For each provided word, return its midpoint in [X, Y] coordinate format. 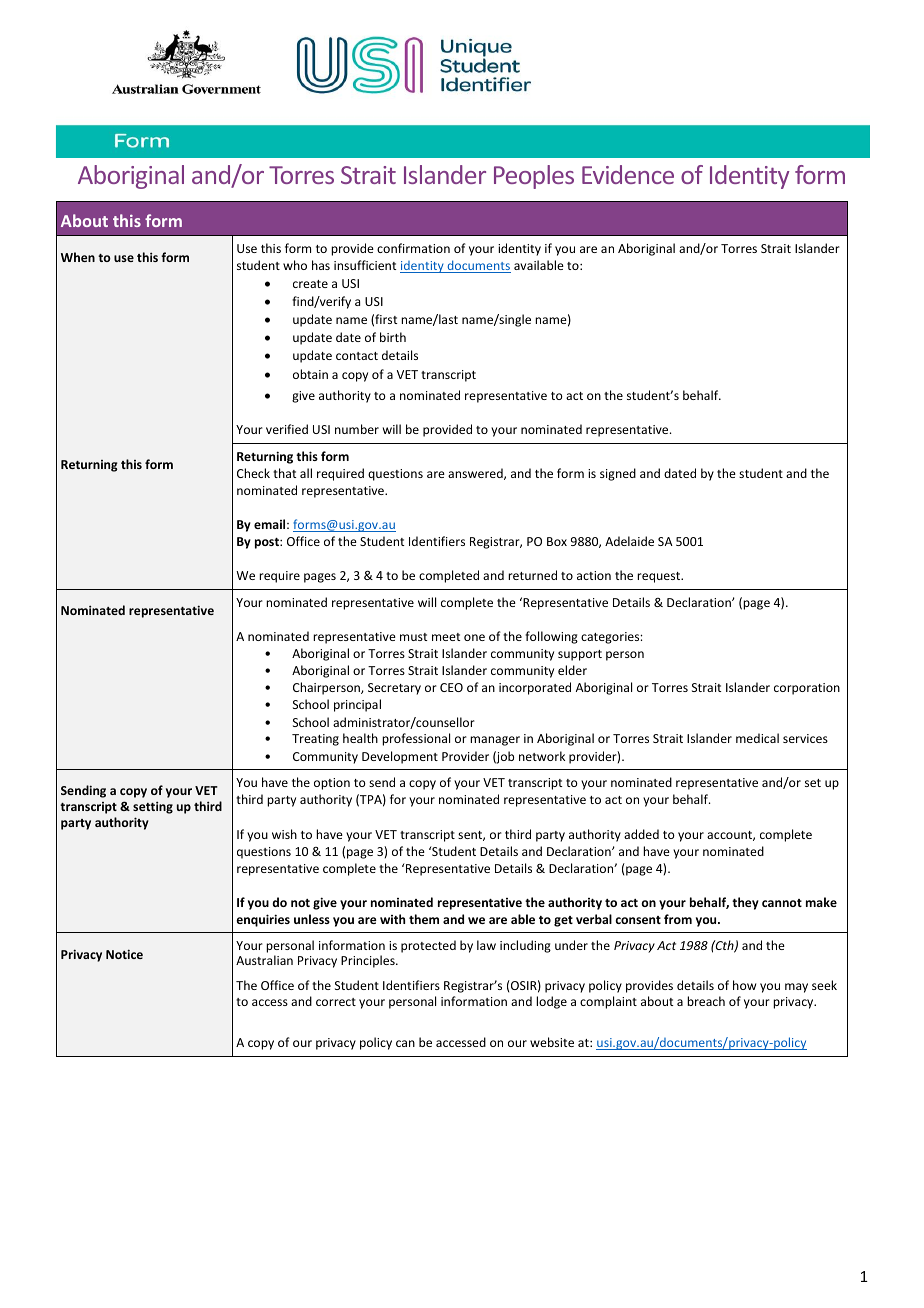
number [357, 429]
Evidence [628, 174]
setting [153, 807]
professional [416, 739]
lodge [551, 1002]
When [78, 257]
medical [757, 738]
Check [253, 473]
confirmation [413, 248]
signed [618, 474]
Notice [124, 954]
